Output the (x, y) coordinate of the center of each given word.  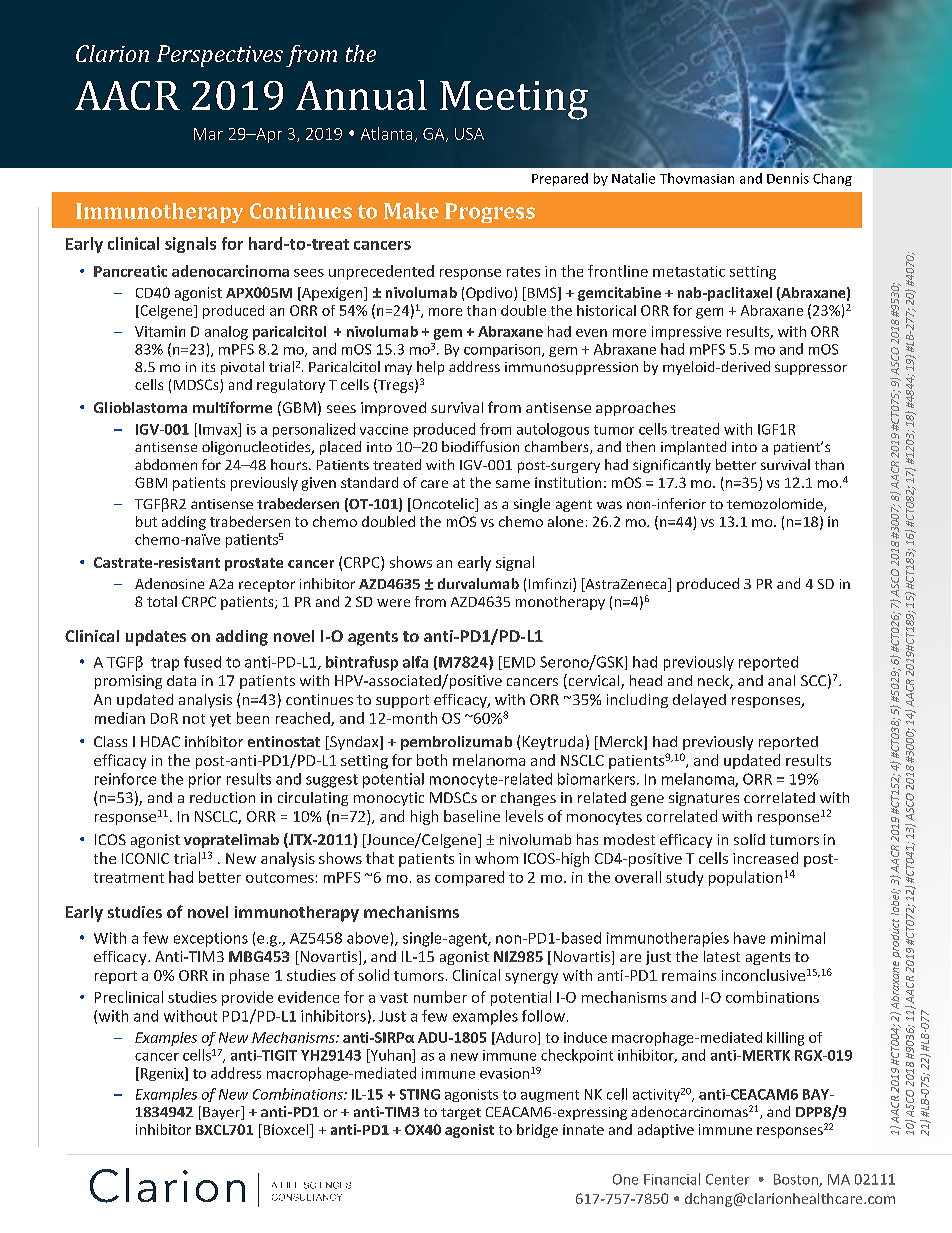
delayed (699, 701)
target (461, 1114)
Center (727, 1179)
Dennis (788, 178)
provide (247, 998)
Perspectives (220, 56)
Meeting (514, 100)
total (162, 601)
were (393, 603)
